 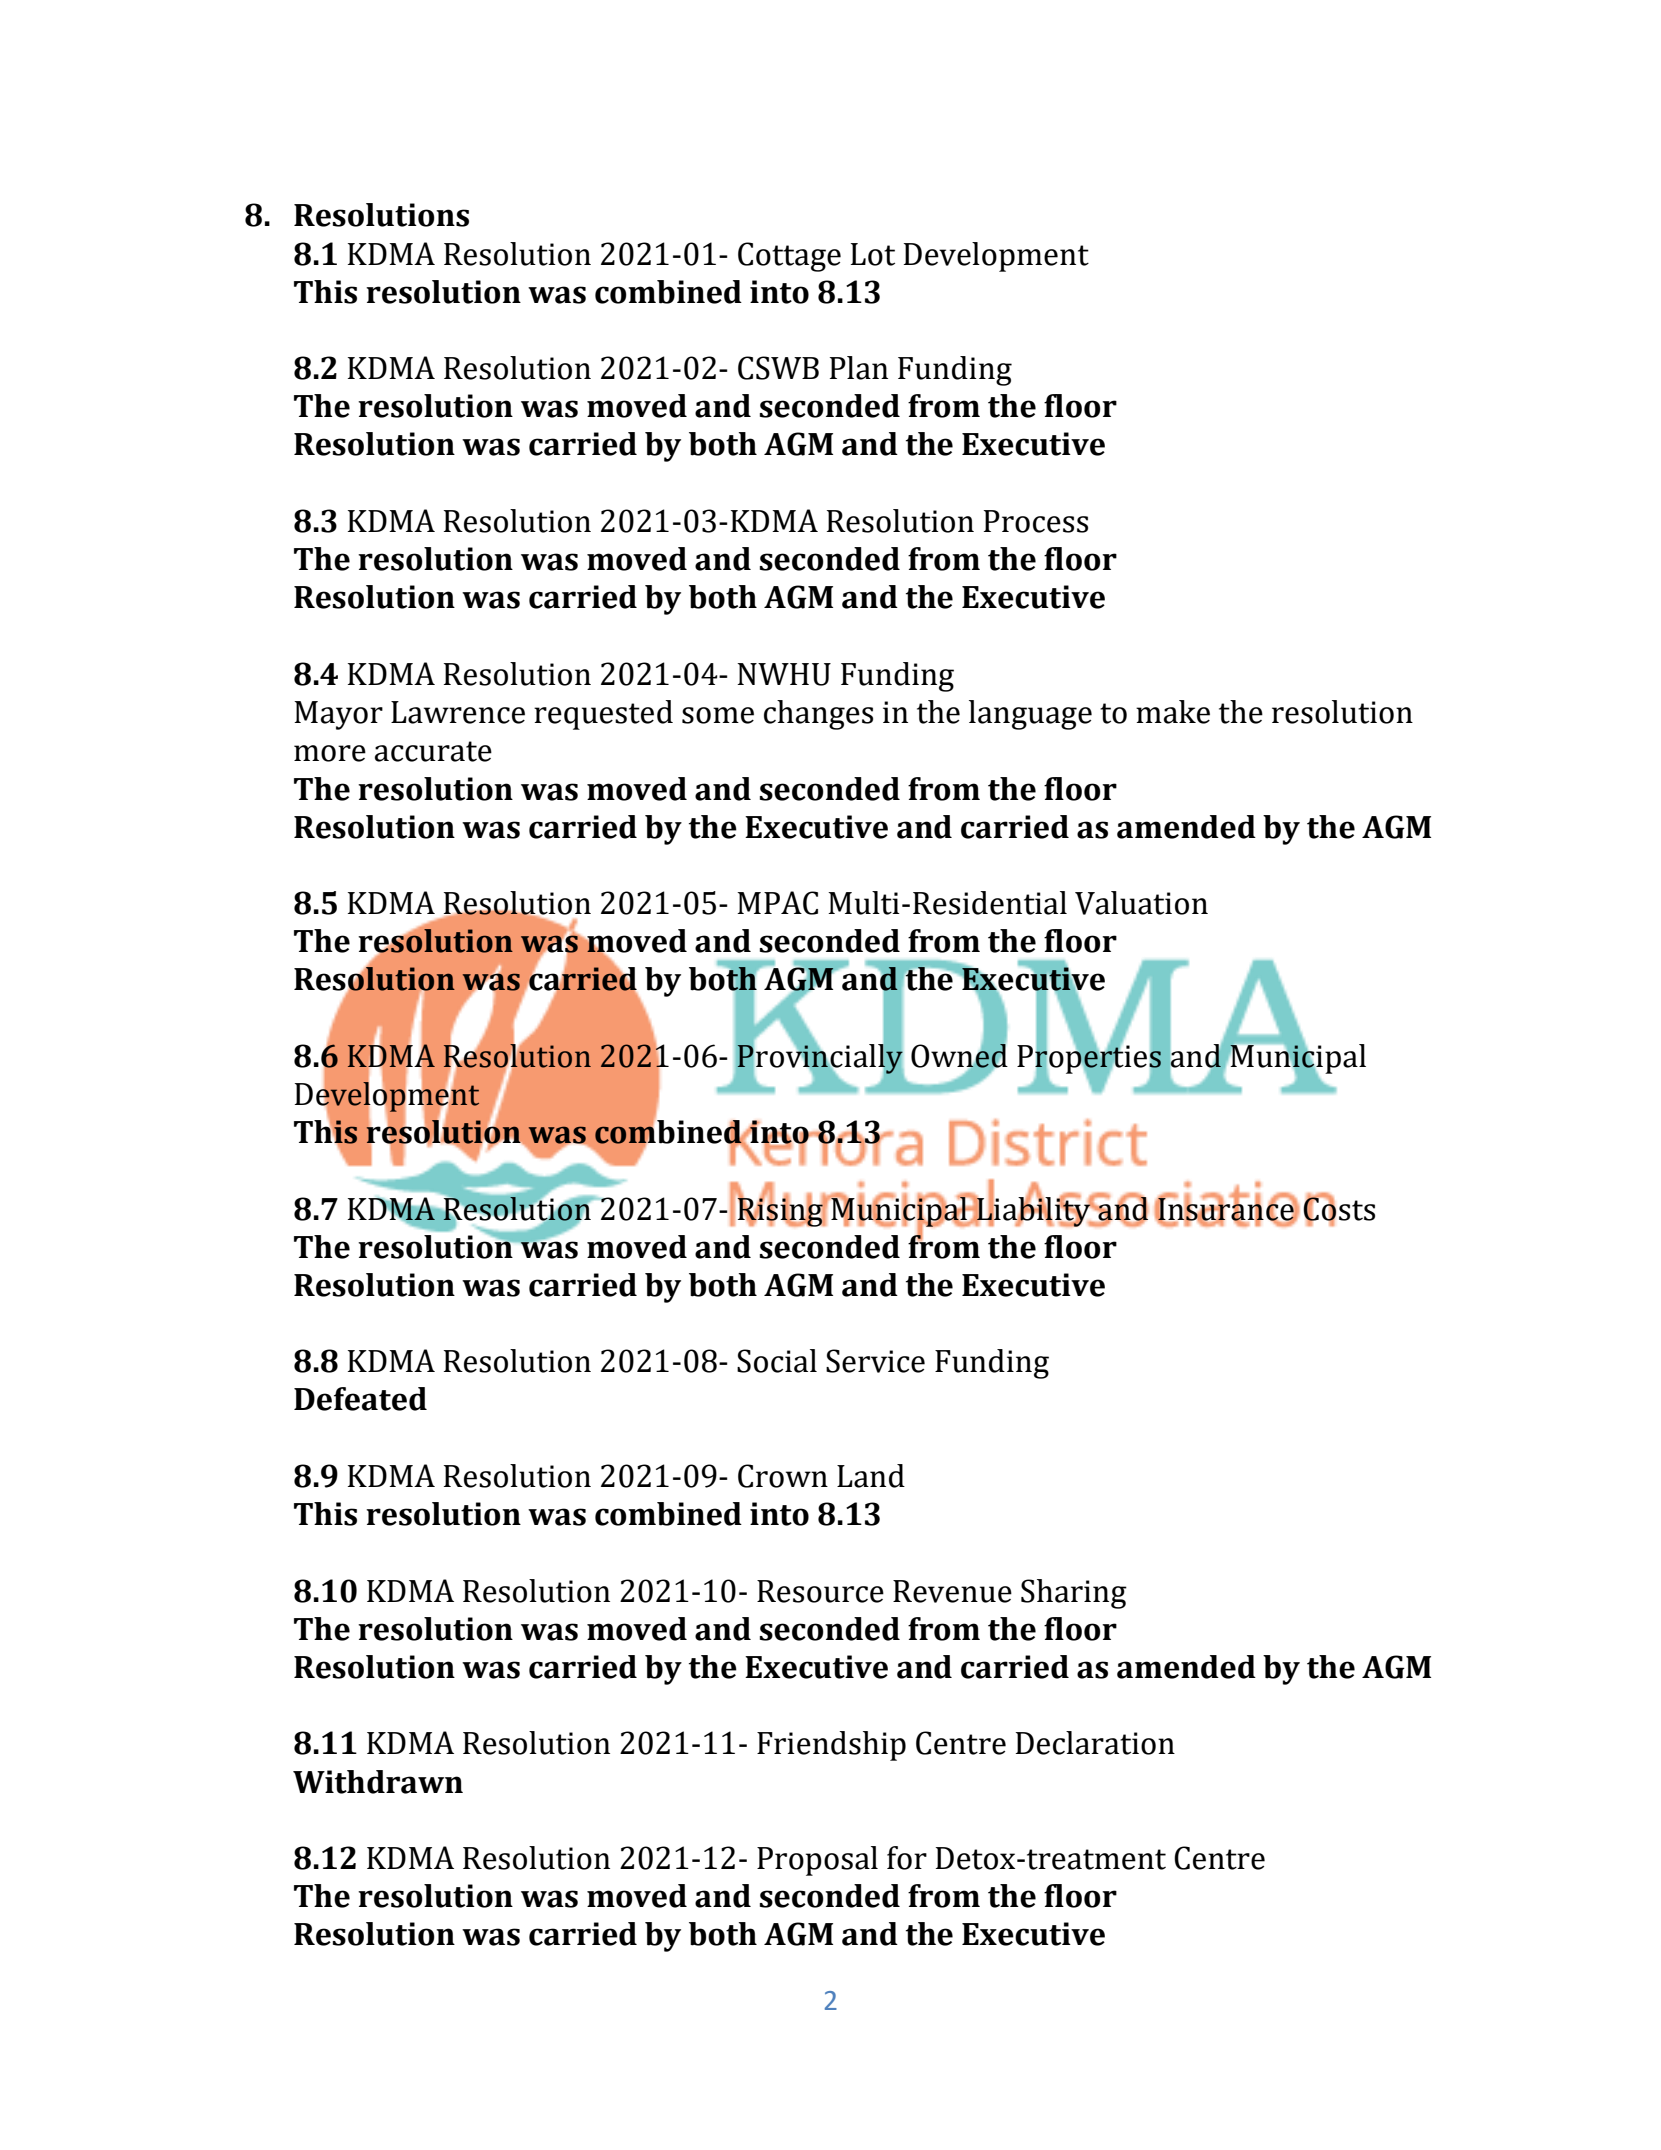 What do you see at coordinates (873, 254) in the screenshot?
I see `Lot` at bounding box center [873, 254].
